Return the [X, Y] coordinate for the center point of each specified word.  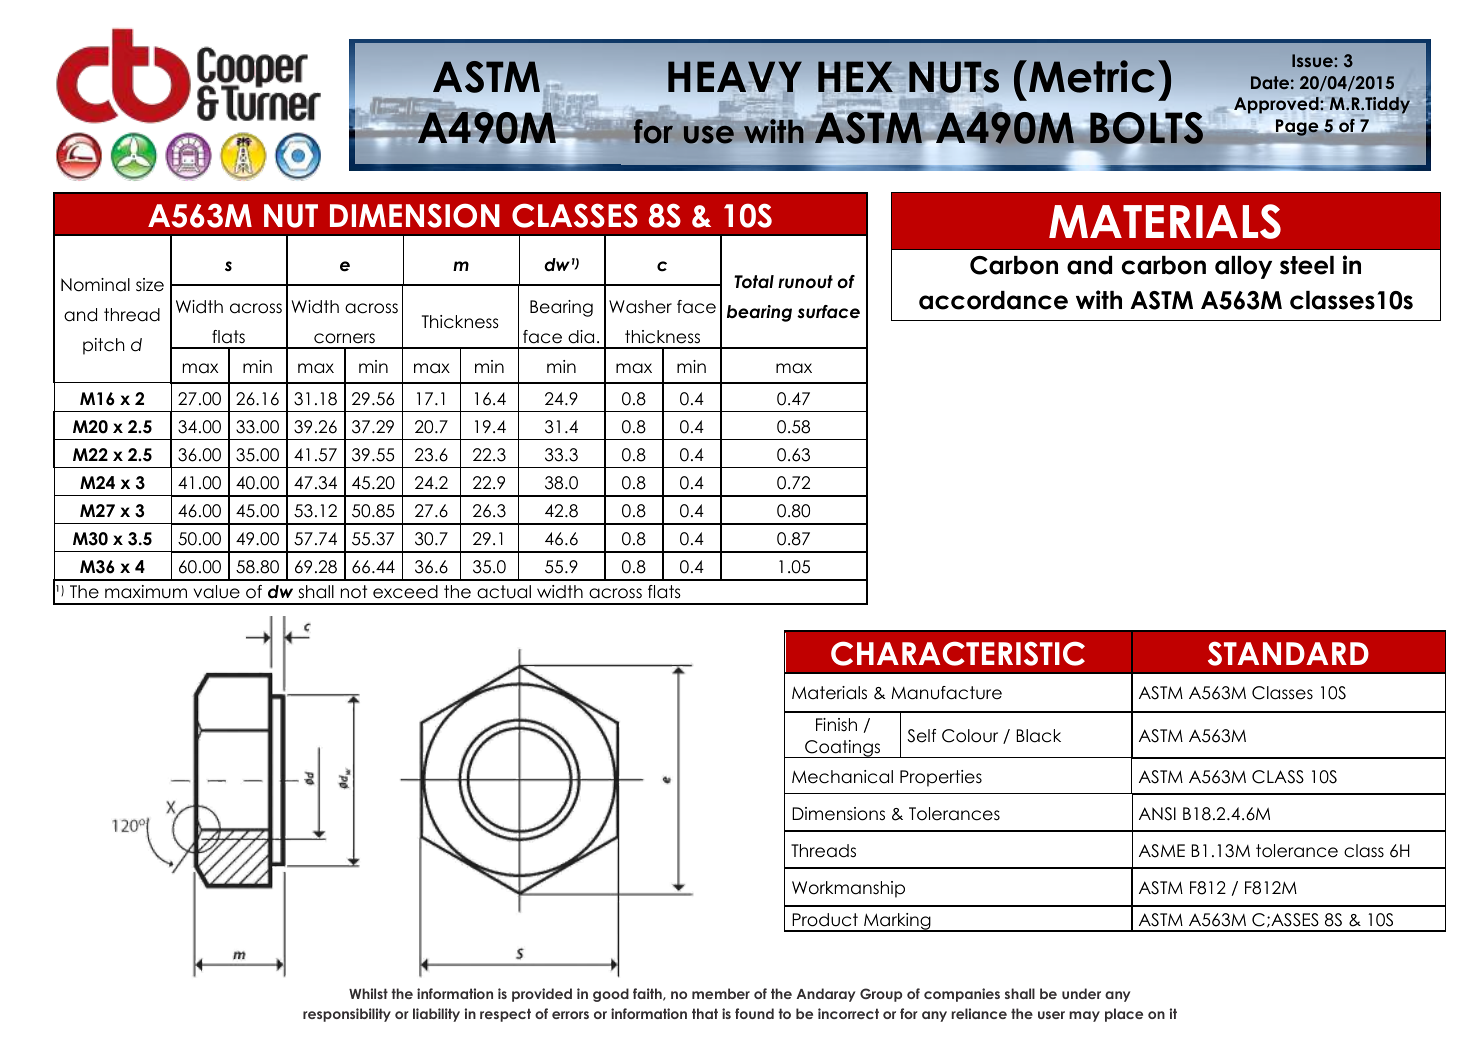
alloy [1243, 267]
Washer [640, 307]
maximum [146, 592]
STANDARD [1288, 653]
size [150, 285]
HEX [855, 76]
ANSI [1157, 814]
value [217, 592]
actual [504, 592]
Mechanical [842, 777]
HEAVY [735, 77]
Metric [1092, 76]
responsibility [347, 1015]
